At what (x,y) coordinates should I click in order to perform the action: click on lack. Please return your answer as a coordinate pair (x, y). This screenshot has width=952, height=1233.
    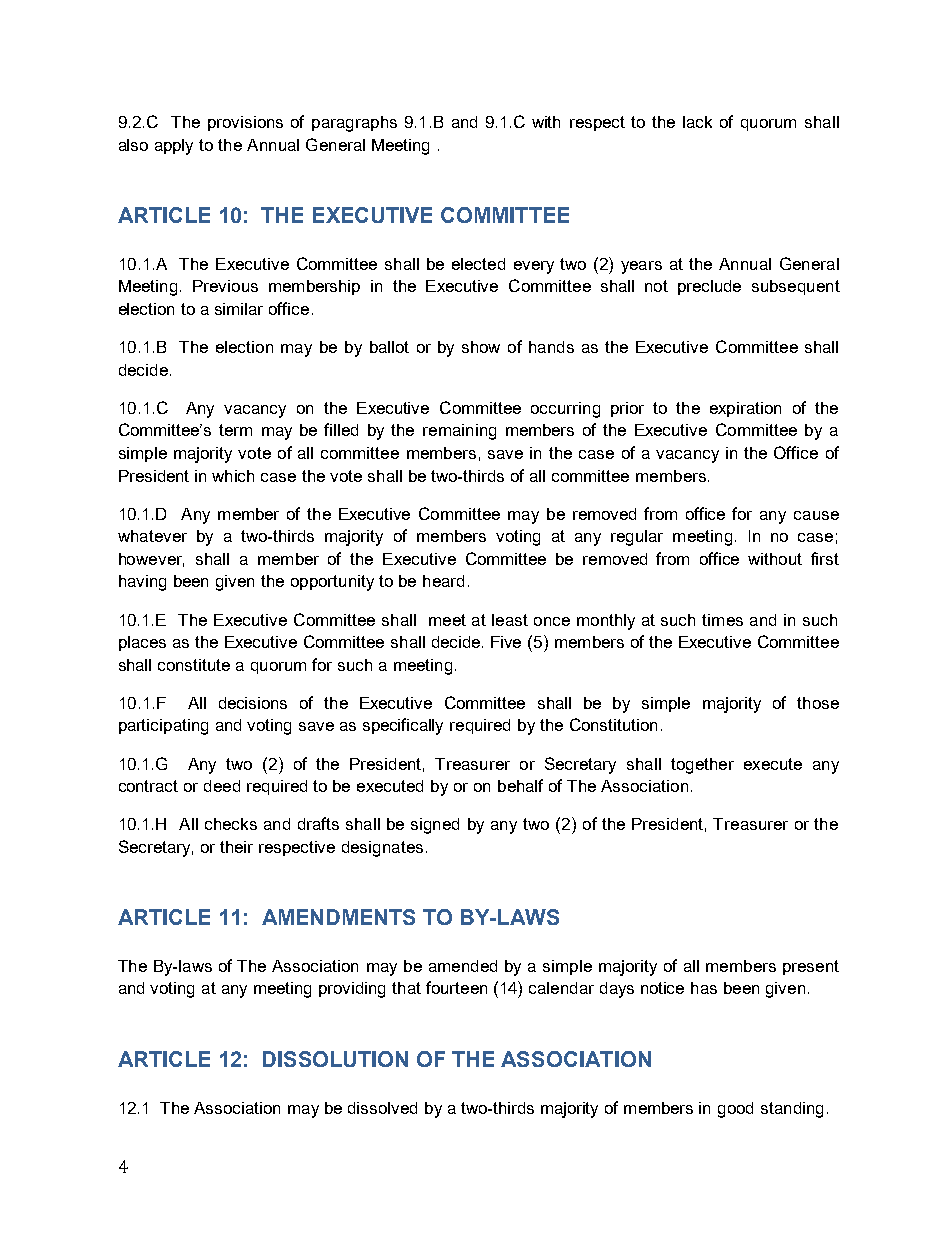
    Looking at the image, I should click on (697, 122).
